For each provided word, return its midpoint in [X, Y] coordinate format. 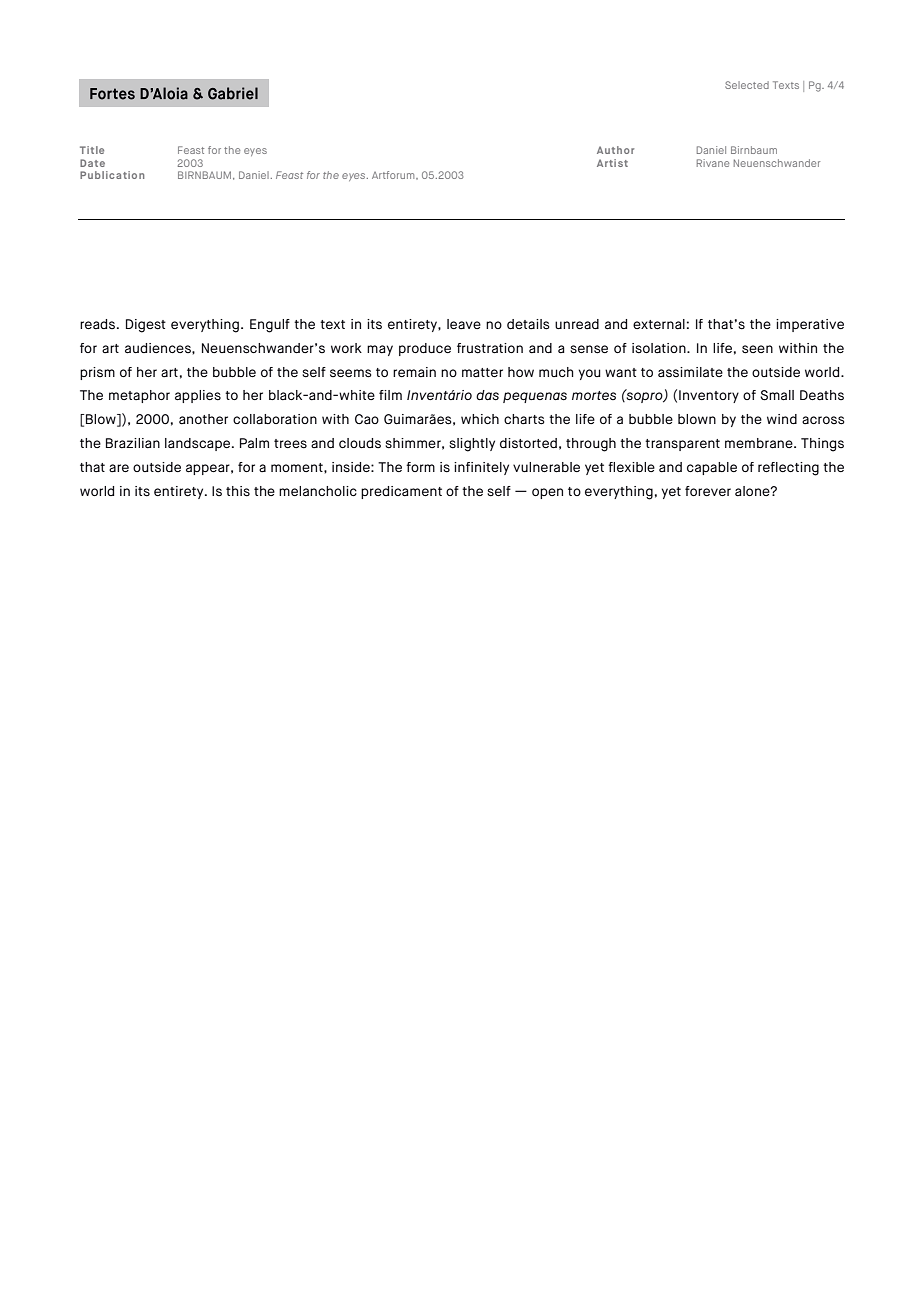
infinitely [481, 468]
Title [92, 150]
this [238, 491]
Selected [747, 85]
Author [615, 150]
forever [708, 491]
